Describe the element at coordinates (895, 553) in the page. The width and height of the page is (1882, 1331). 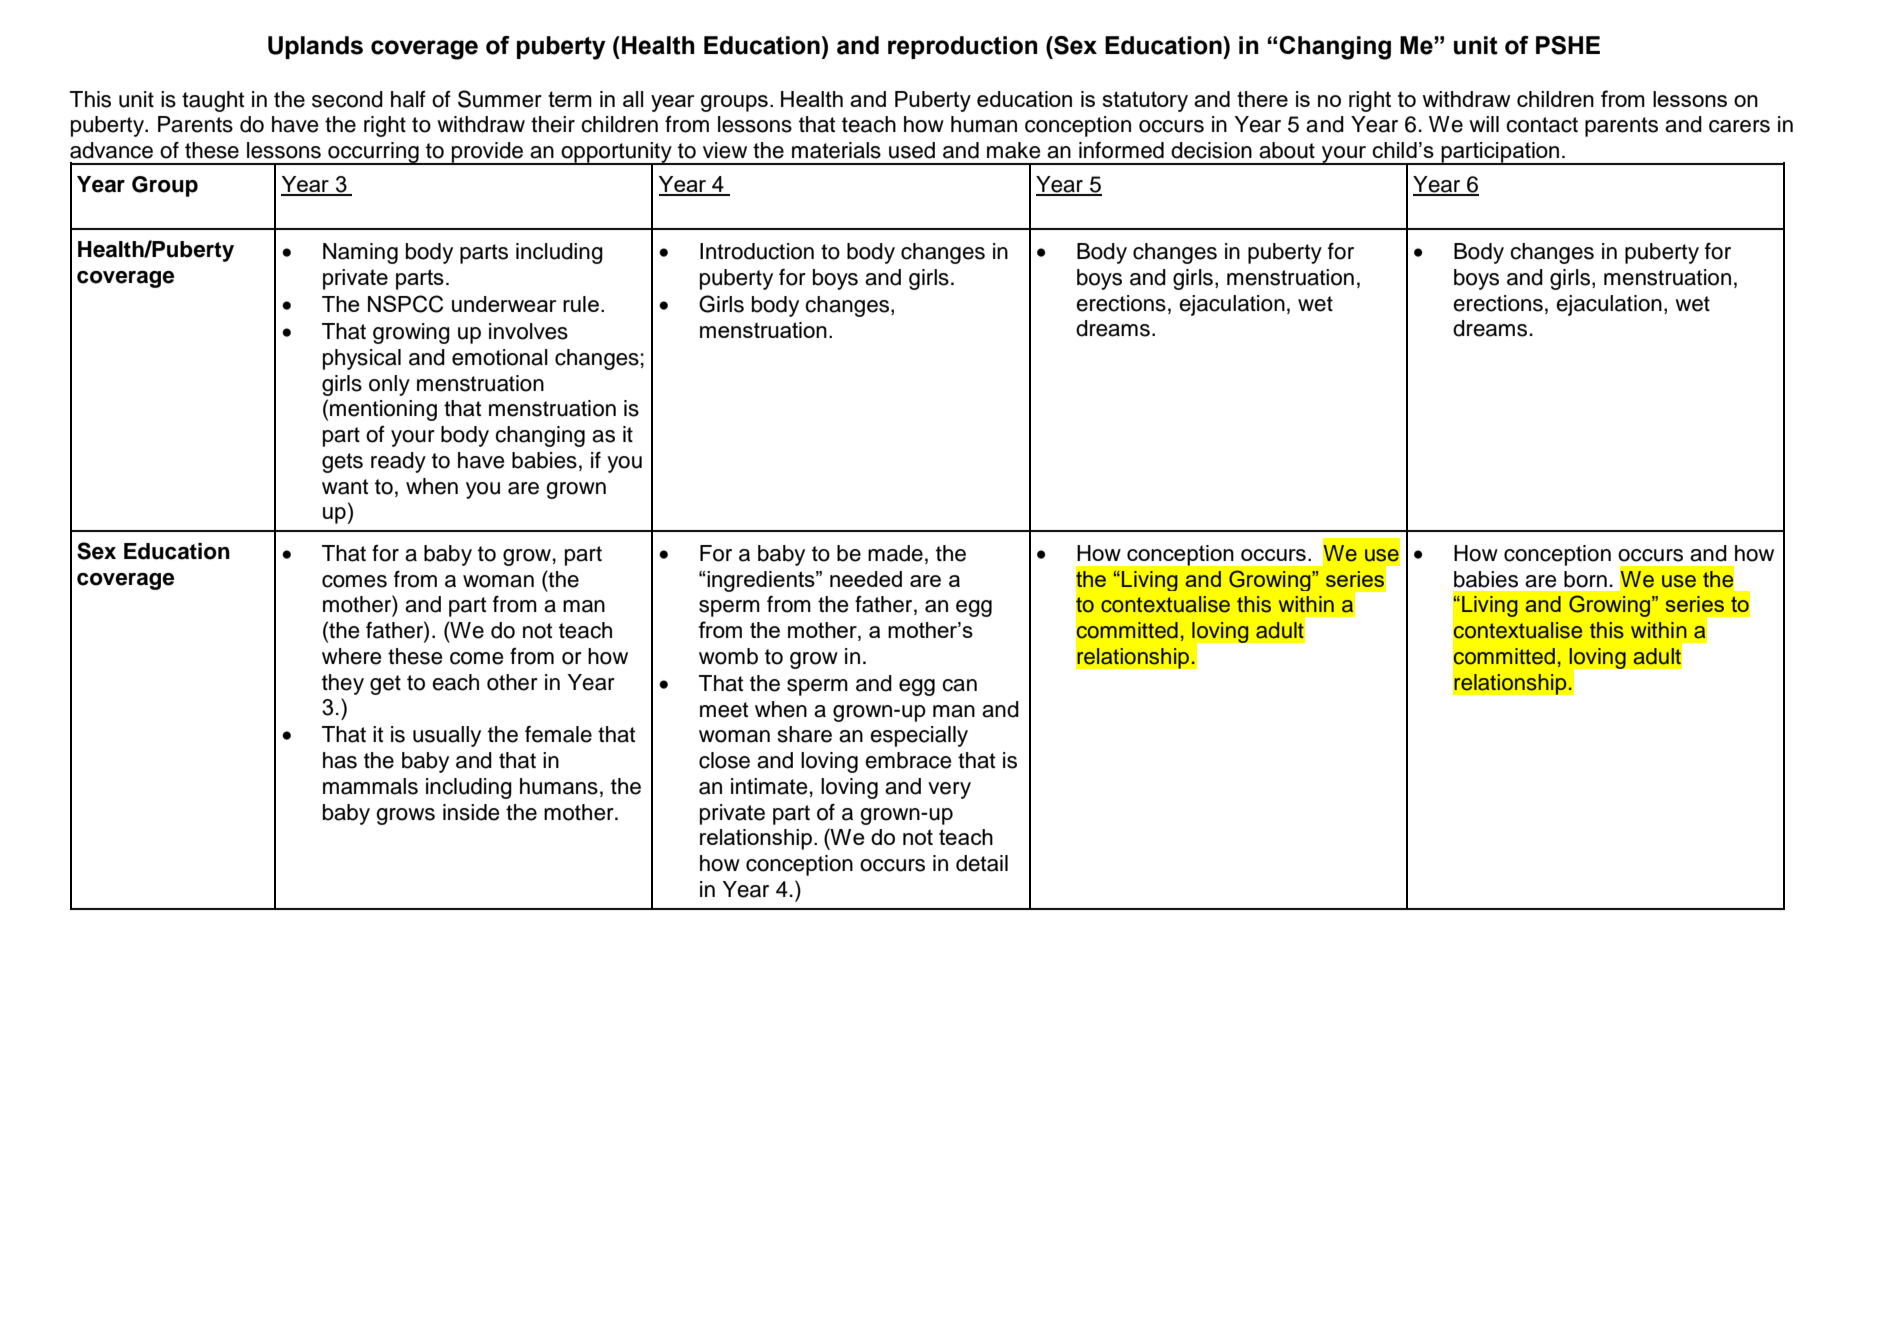
I see `made` at that location.
